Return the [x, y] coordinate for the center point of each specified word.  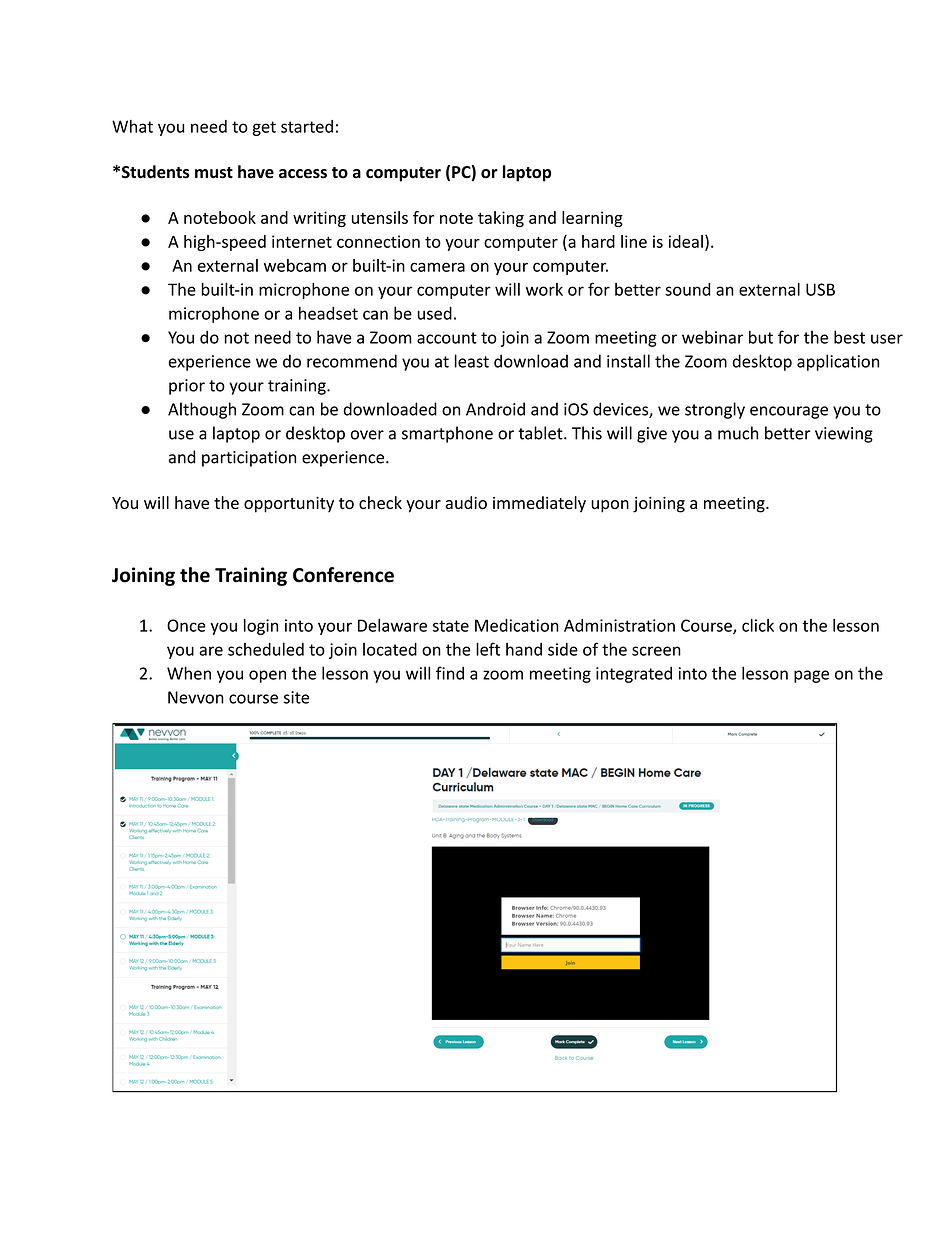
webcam [295, 265]
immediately [539, 504]
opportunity [289, 505]
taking [501, 219]
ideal [686, 241]
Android [495, 409]
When [189, 673]
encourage [789, 412]
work [544, 289]
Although [202, 410]
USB [820, 289]
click [758, 625]
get [264, 128]
